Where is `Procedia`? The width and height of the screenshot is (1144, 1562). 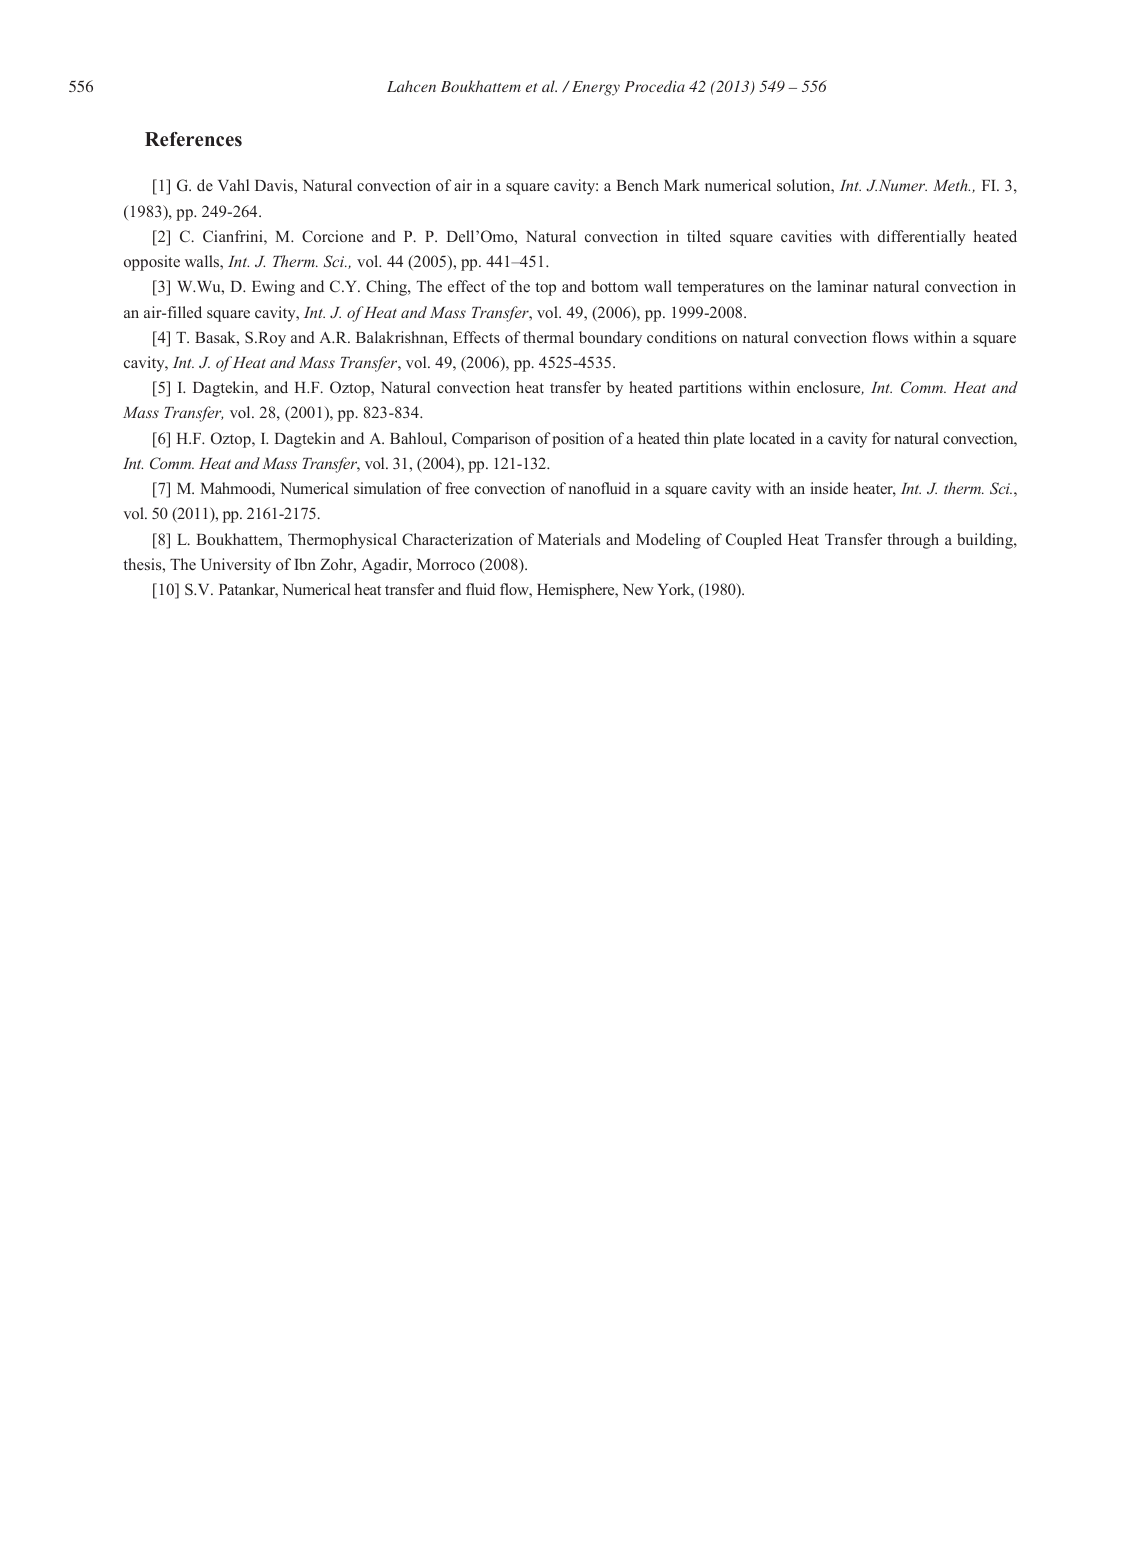 Procedia is located at coordinates (654, 86).
